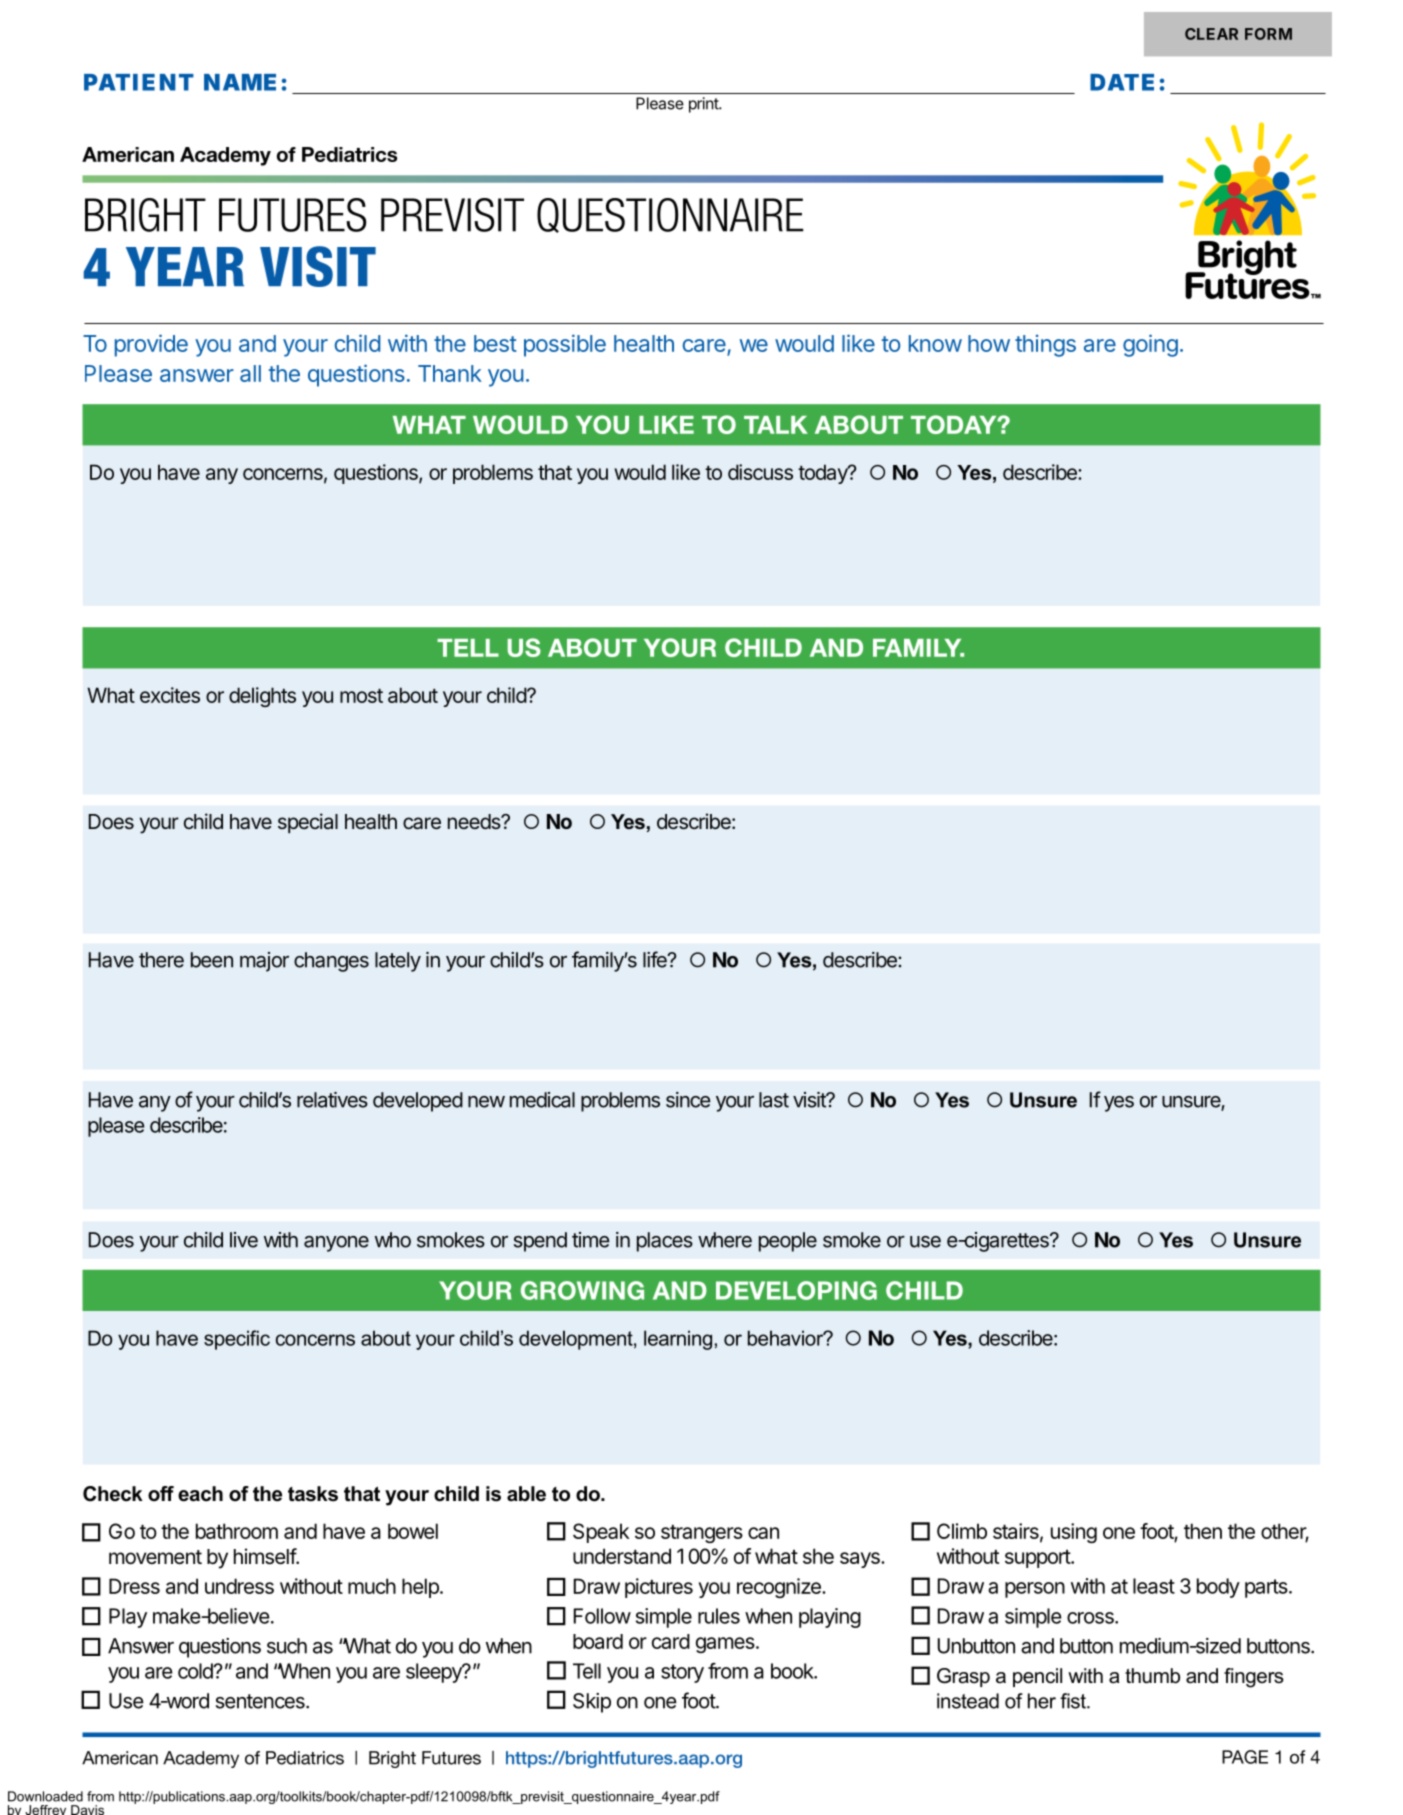 This screenshot has height=1815, width=1403. What do you see at coordinates (665, 1242) in the screenshot?
I see `places` at bounding box center [665, 1242].
